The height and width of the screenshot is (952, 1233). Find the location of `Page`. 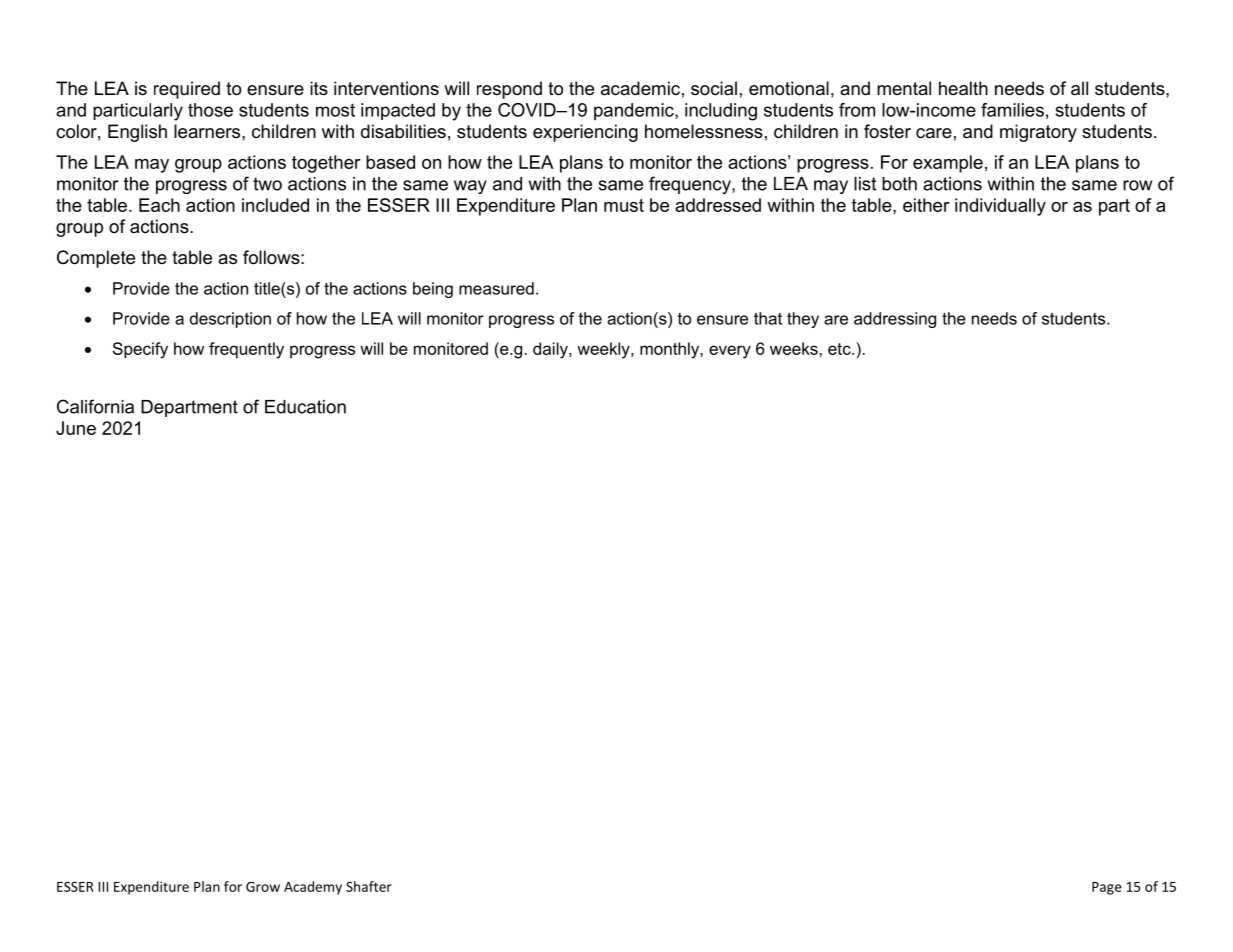

Page is located at coordinates (1107, 888).
